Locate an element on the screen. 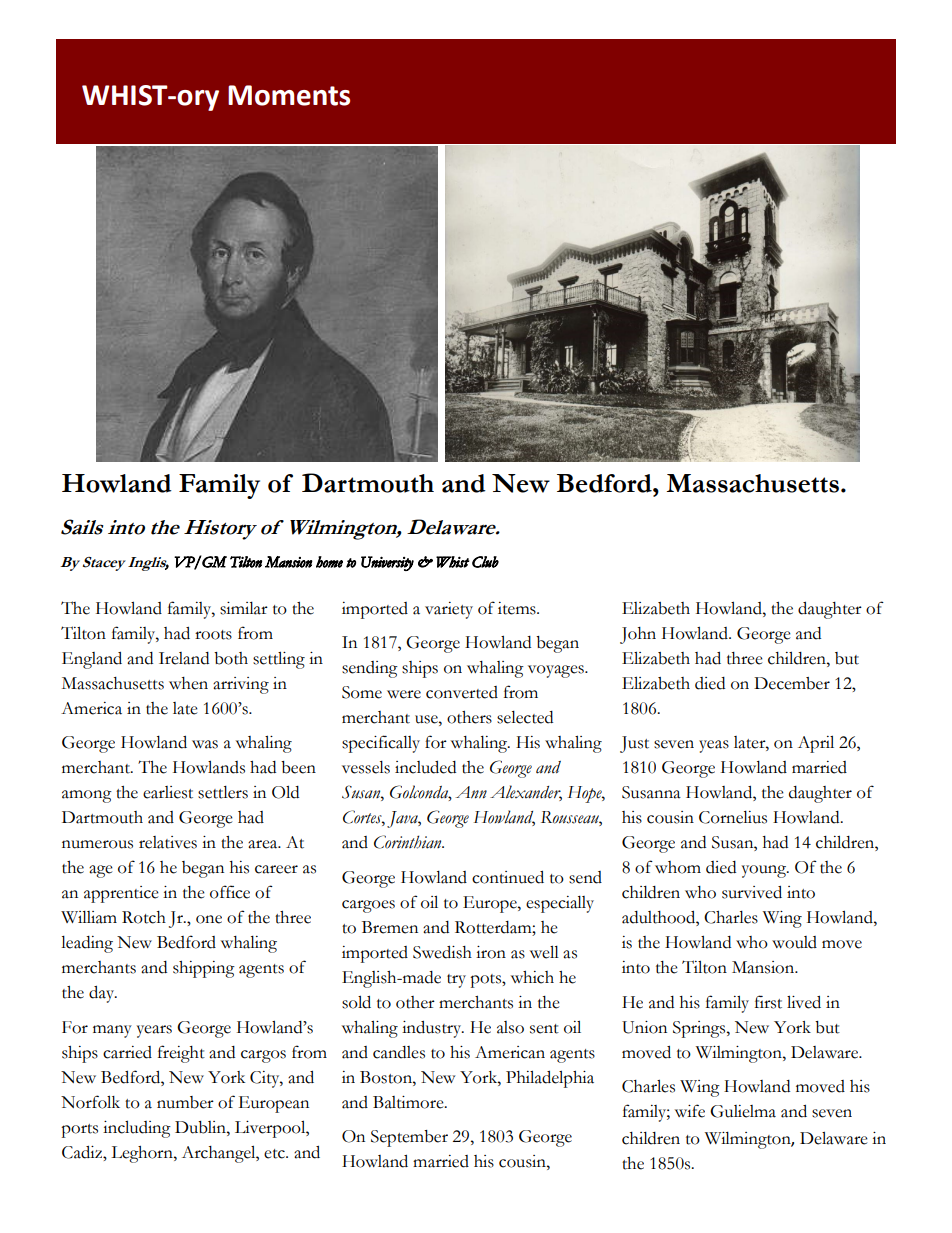 The width and height of the screenshot is (952, 1233). variety is located at coordinates (449, 610).
